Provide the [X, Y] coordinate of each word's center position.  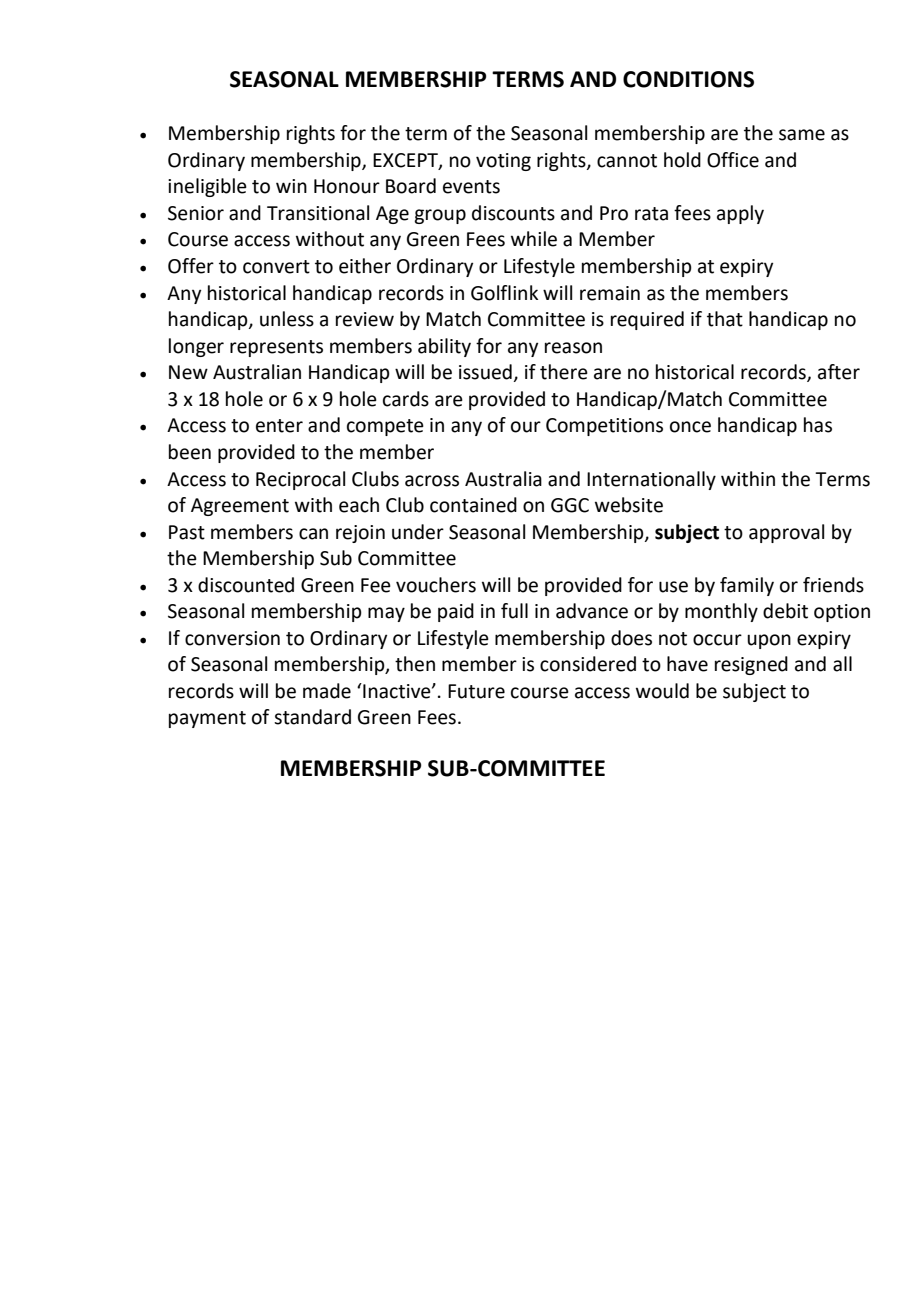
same [802, 135]
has [818, 425]
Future [476, 691]
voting [503, 162]
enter [279, 426]
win [291, 186]
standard [312, 717]
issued [485, 372]
